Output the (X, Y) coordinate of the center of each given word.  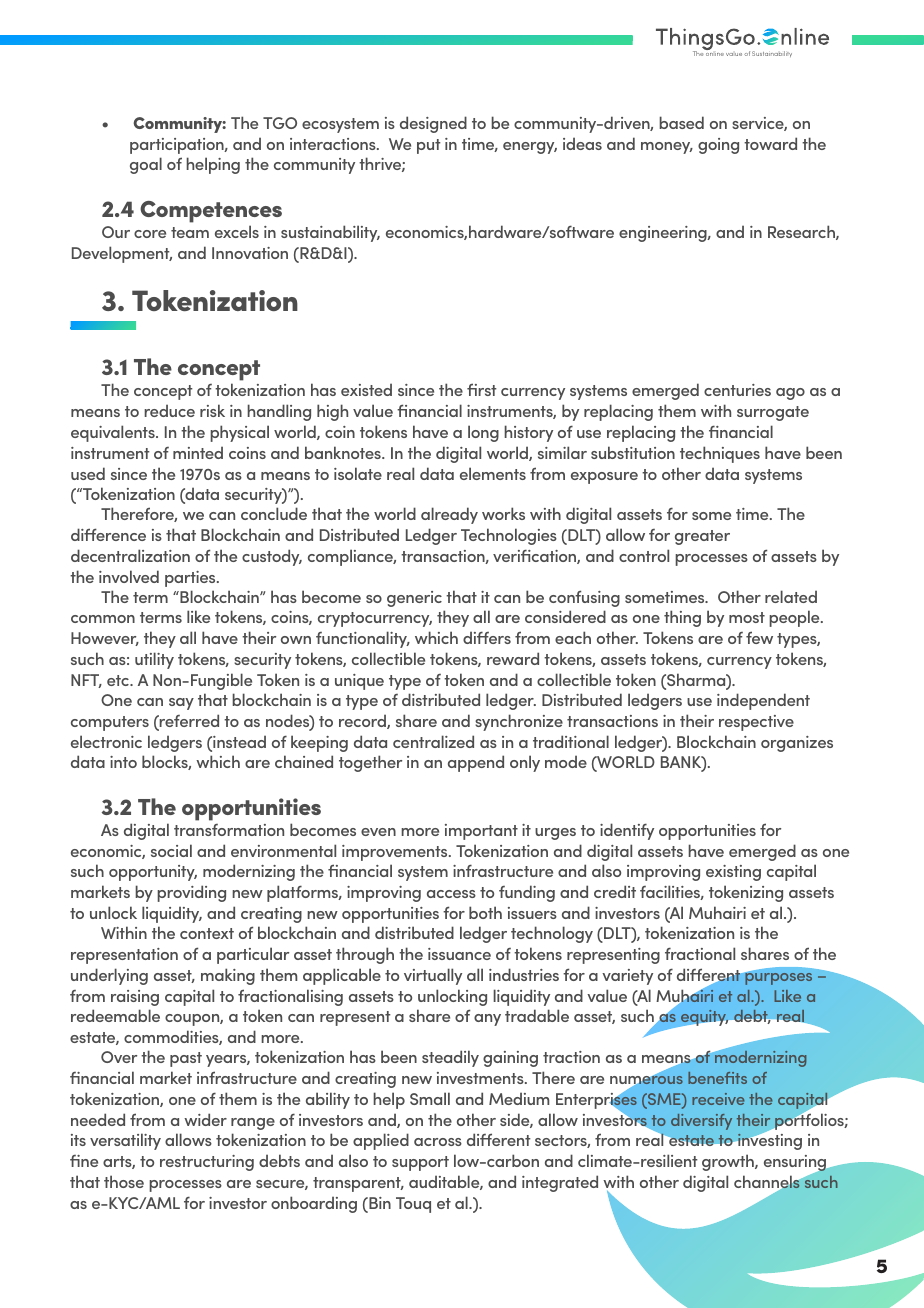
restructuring (207, 1163)
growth (729, 1162)
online (714, 52)
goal (146, 165)
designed (433, 124)
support (420, 1163)
